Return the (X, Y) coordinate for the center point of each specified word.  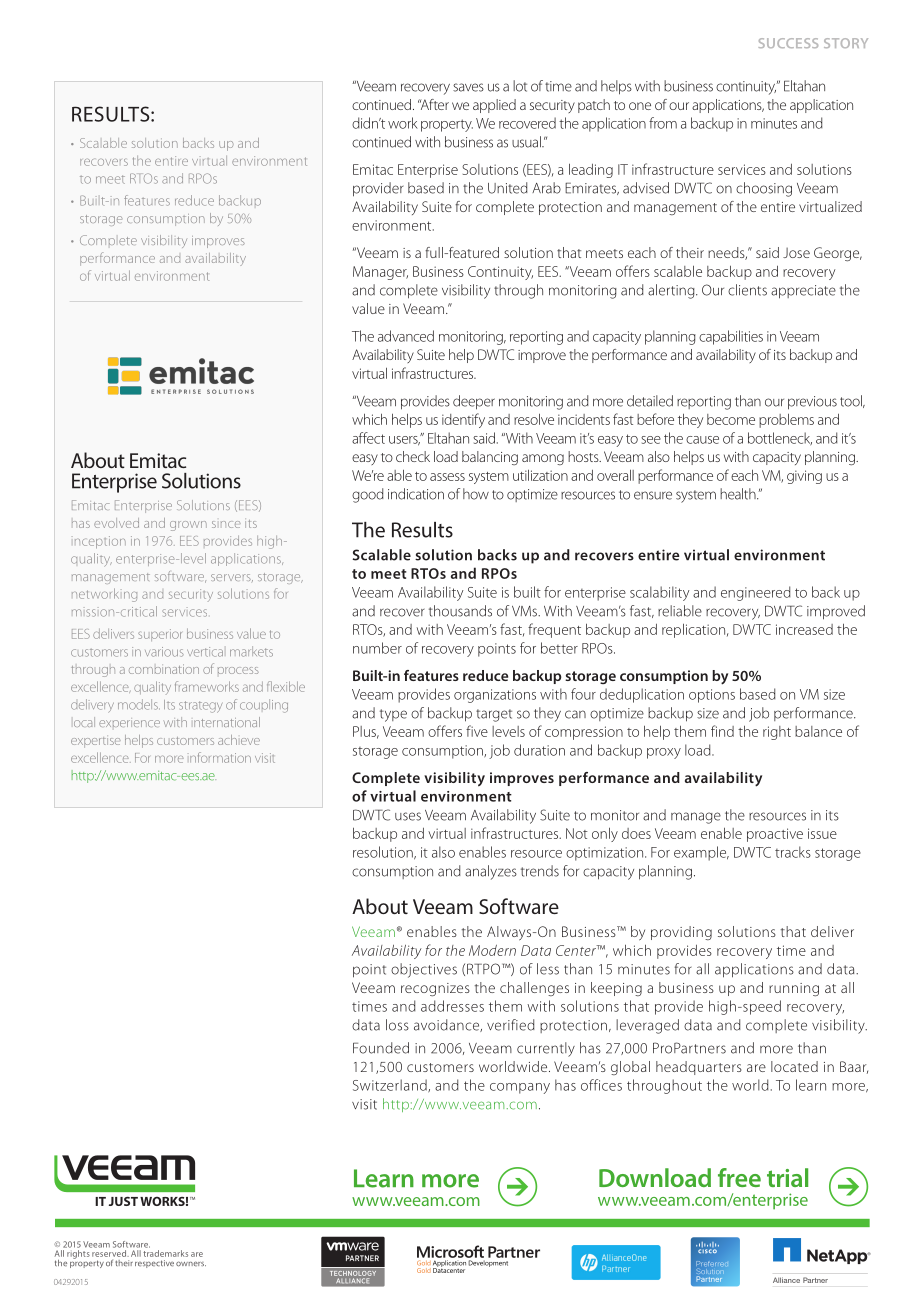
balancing (490, 458)
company (520, 1088)
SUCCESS (788, 43)
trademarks (165, 1253)
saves (468, 87)
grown (188, 526)
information (219, 757)
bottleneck (780, 438)
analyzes (491, 872)
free (739, 1177)
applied (494, 106)
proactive (775, 835)
